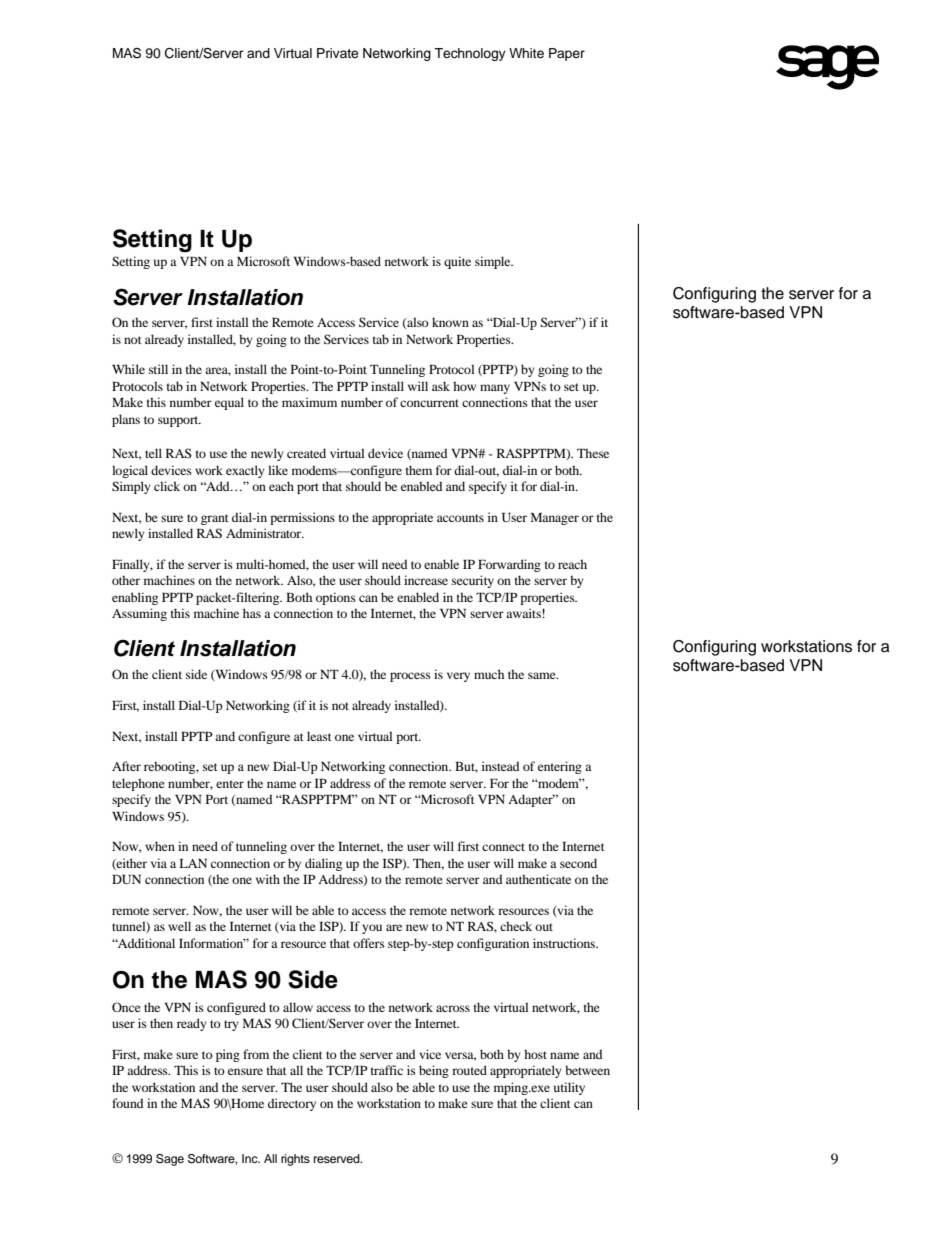 This image has width=952, height=1233. Describe the element at coordinates (495, 389) in the image. I see `many` at that location.
